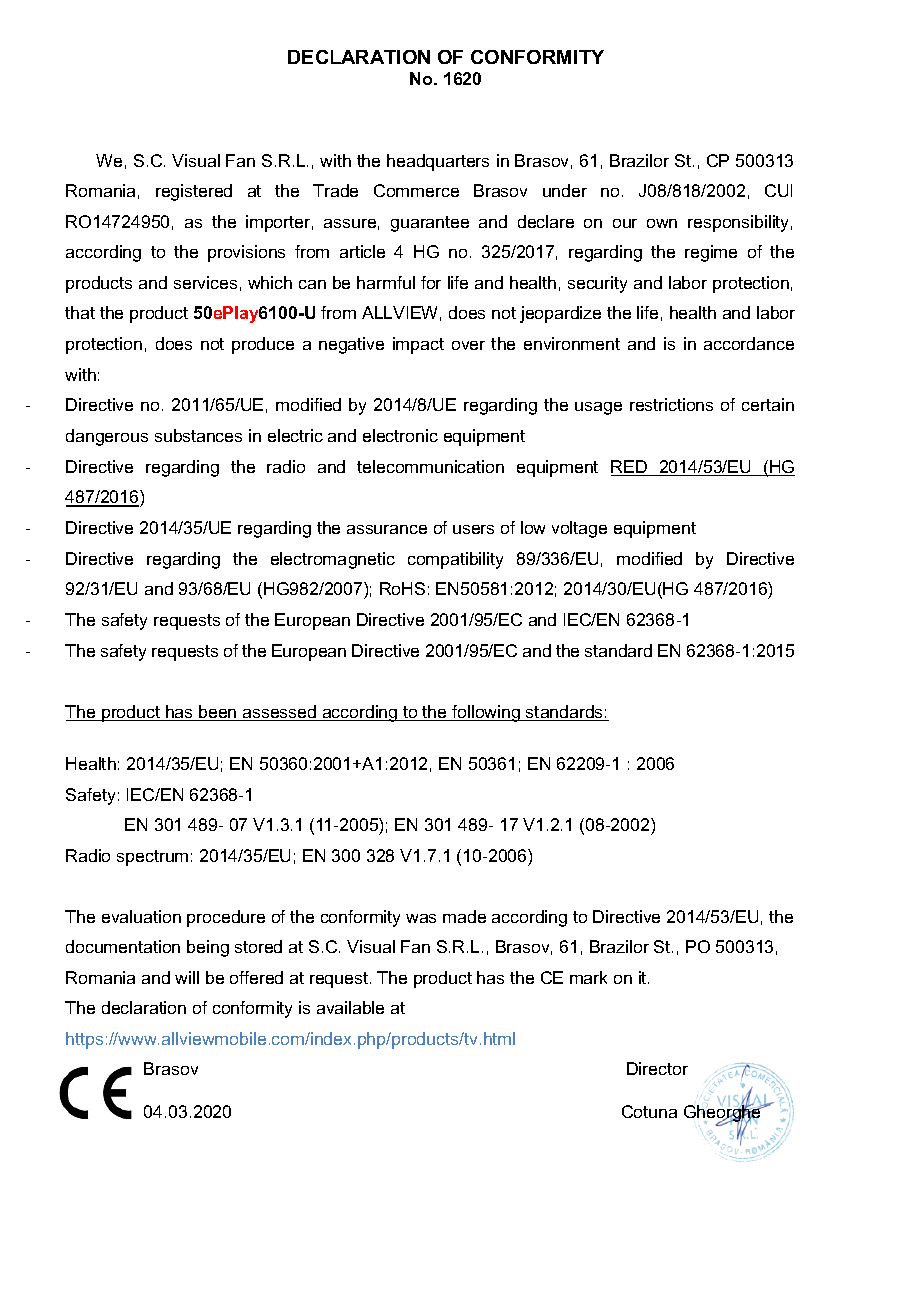 This screenshot has width=908, height=1316. Describe the element at coordinates (198, 435) in the screenshot. I see `substances` at that location.
